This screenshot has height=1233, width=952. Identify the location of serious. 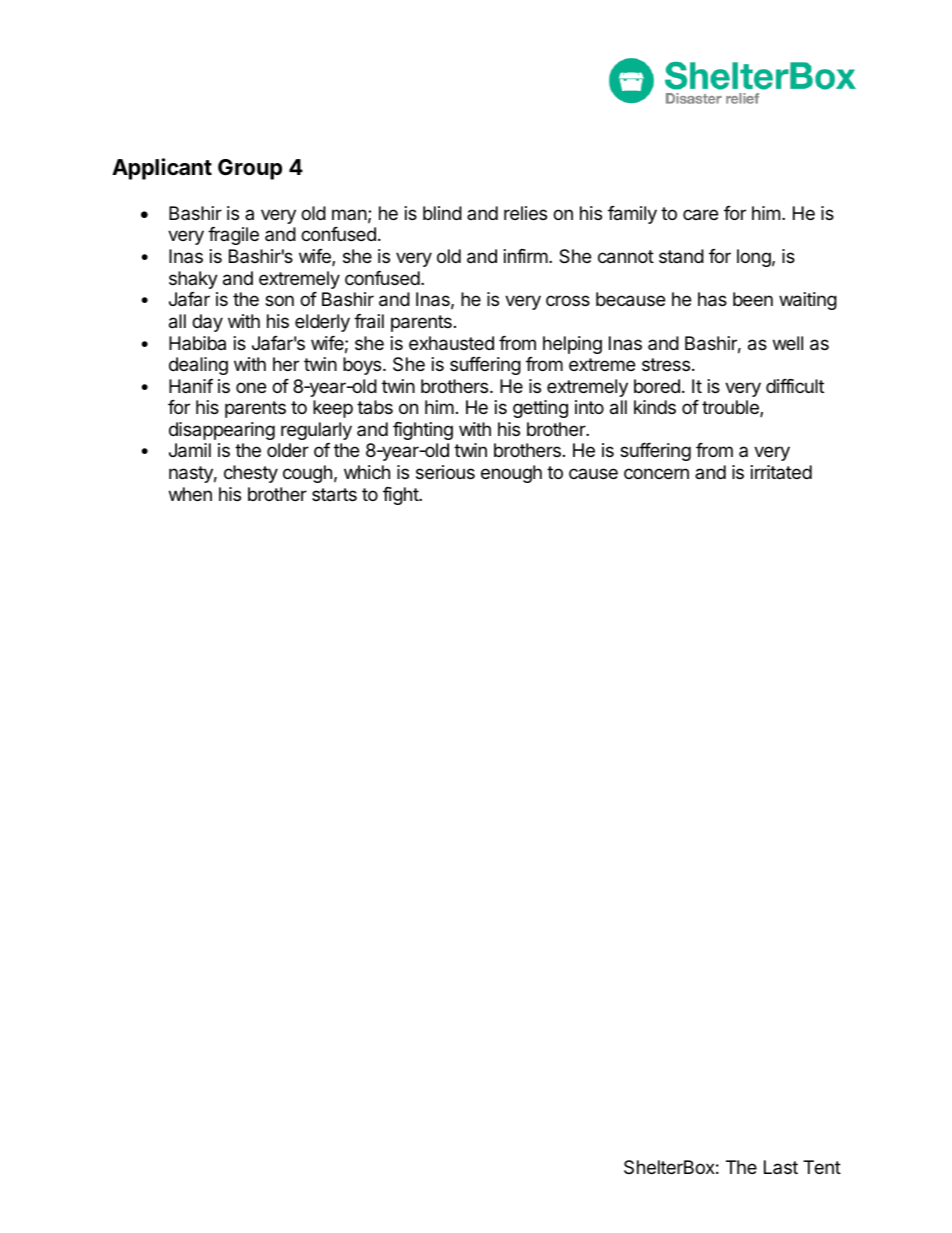
(445, 472).
